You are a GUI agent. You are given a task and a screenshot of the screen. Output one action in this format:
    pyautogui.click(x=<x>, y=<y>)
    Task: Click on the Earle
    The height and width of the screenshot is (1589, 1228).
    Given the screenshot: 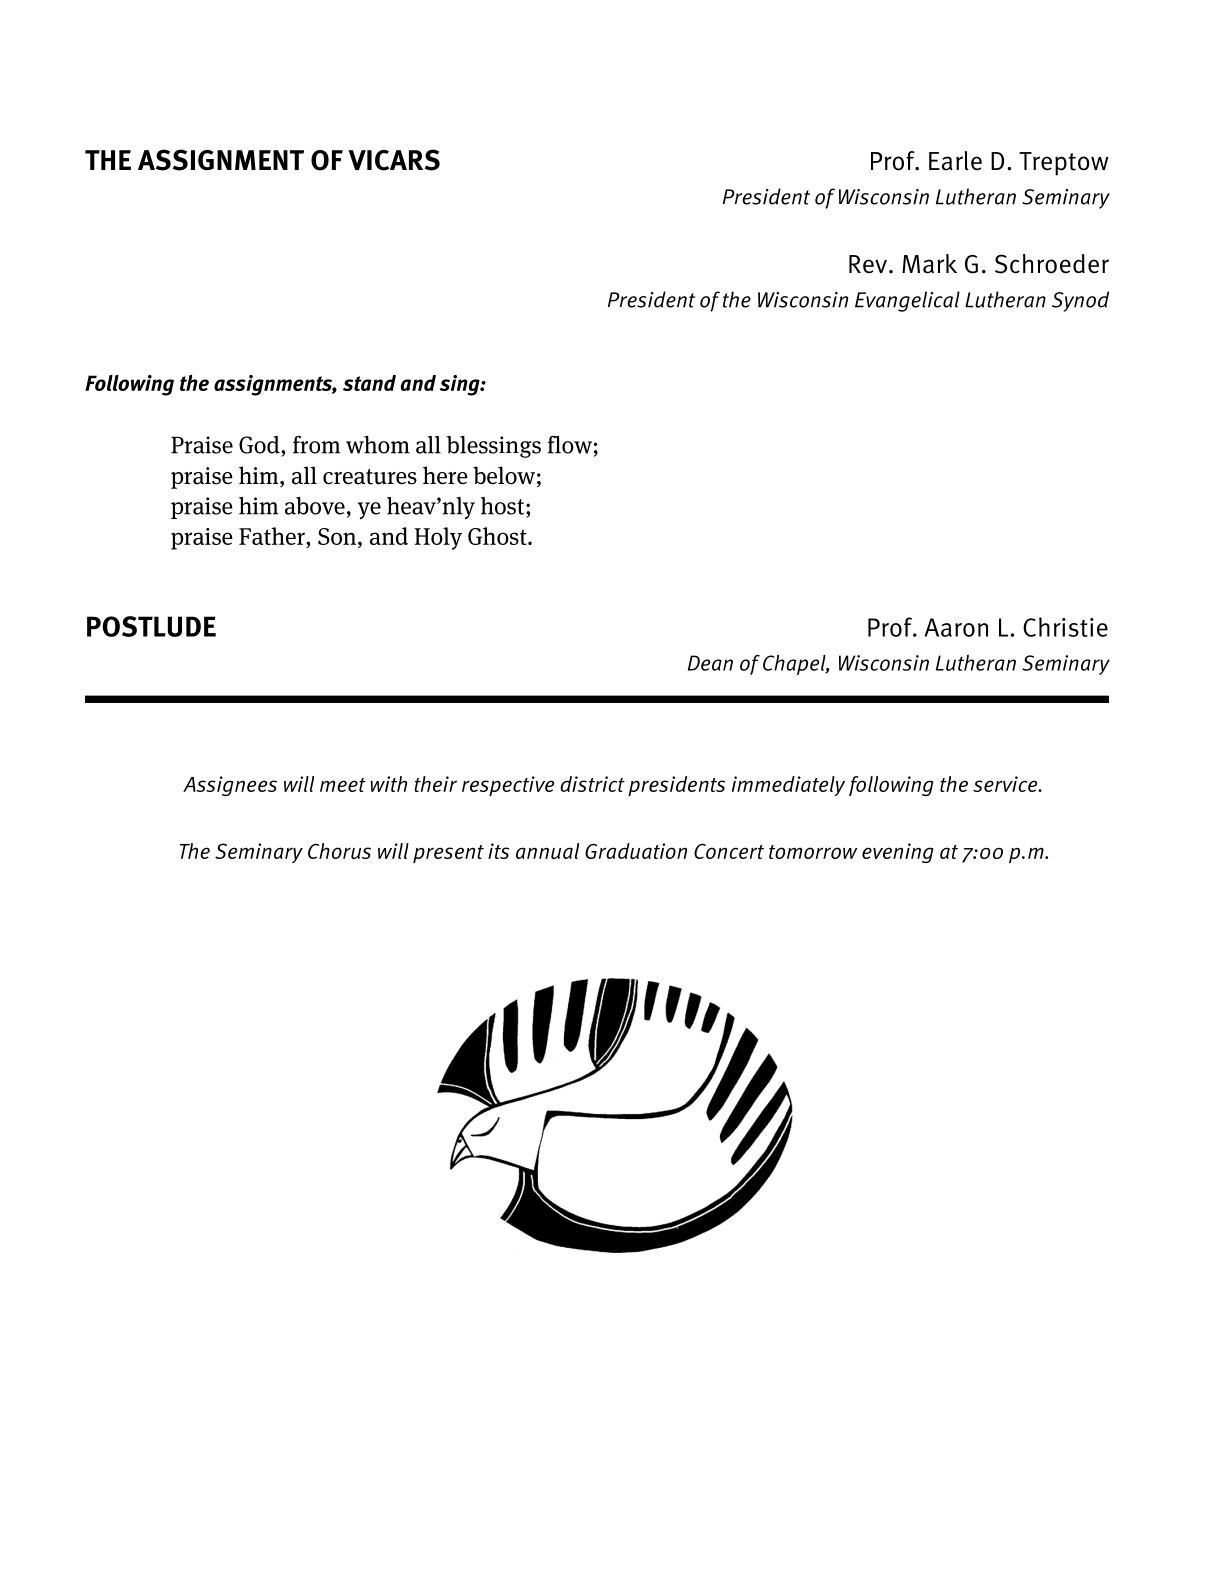 What is the action you would take?
    pyautogui.click(x=955, y=161)
